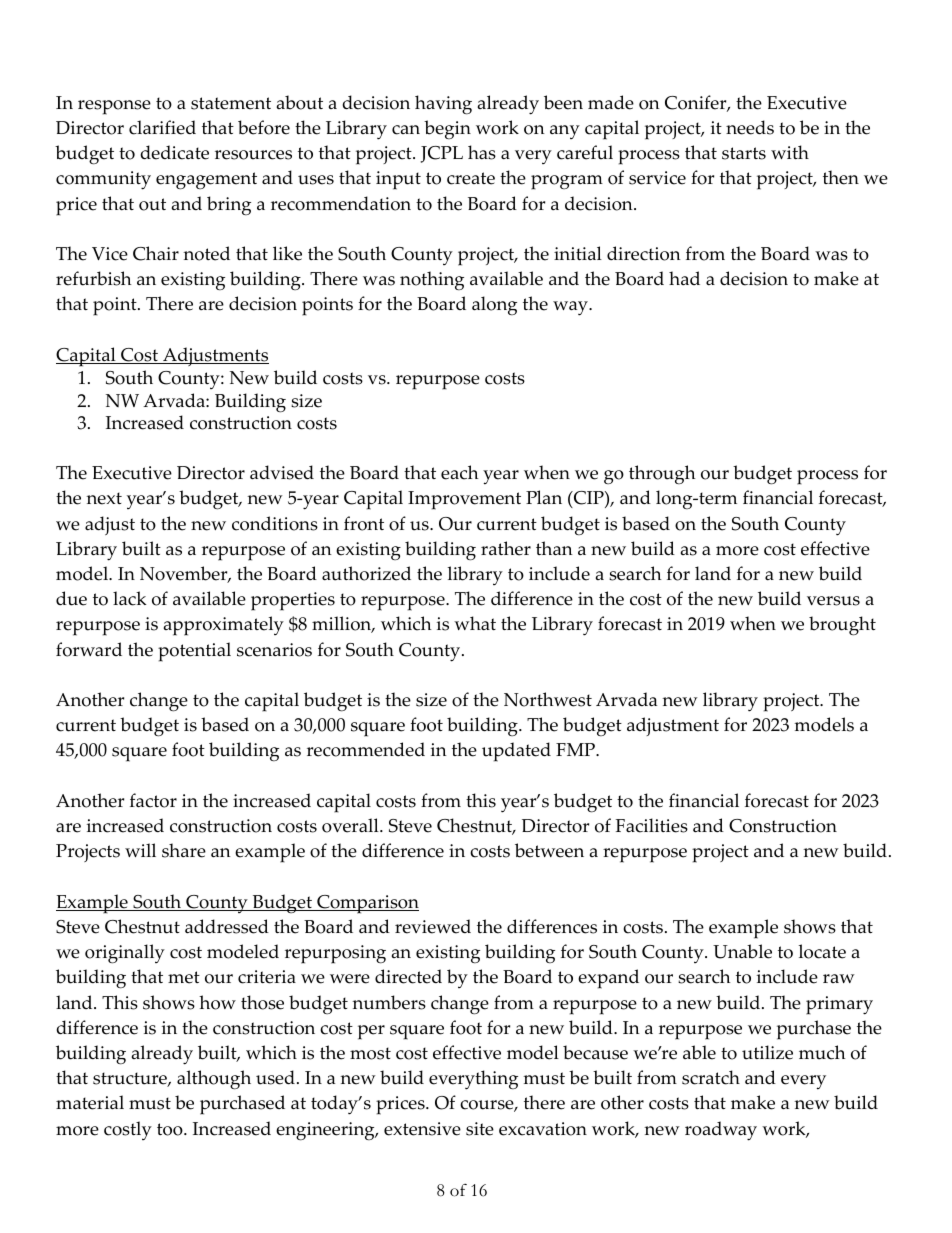 This screenshot has width=952, height=1233. What do you see at coordinates (162, 127) in the screenshot?
I see `clarified` at bounding box center [162, 127].
